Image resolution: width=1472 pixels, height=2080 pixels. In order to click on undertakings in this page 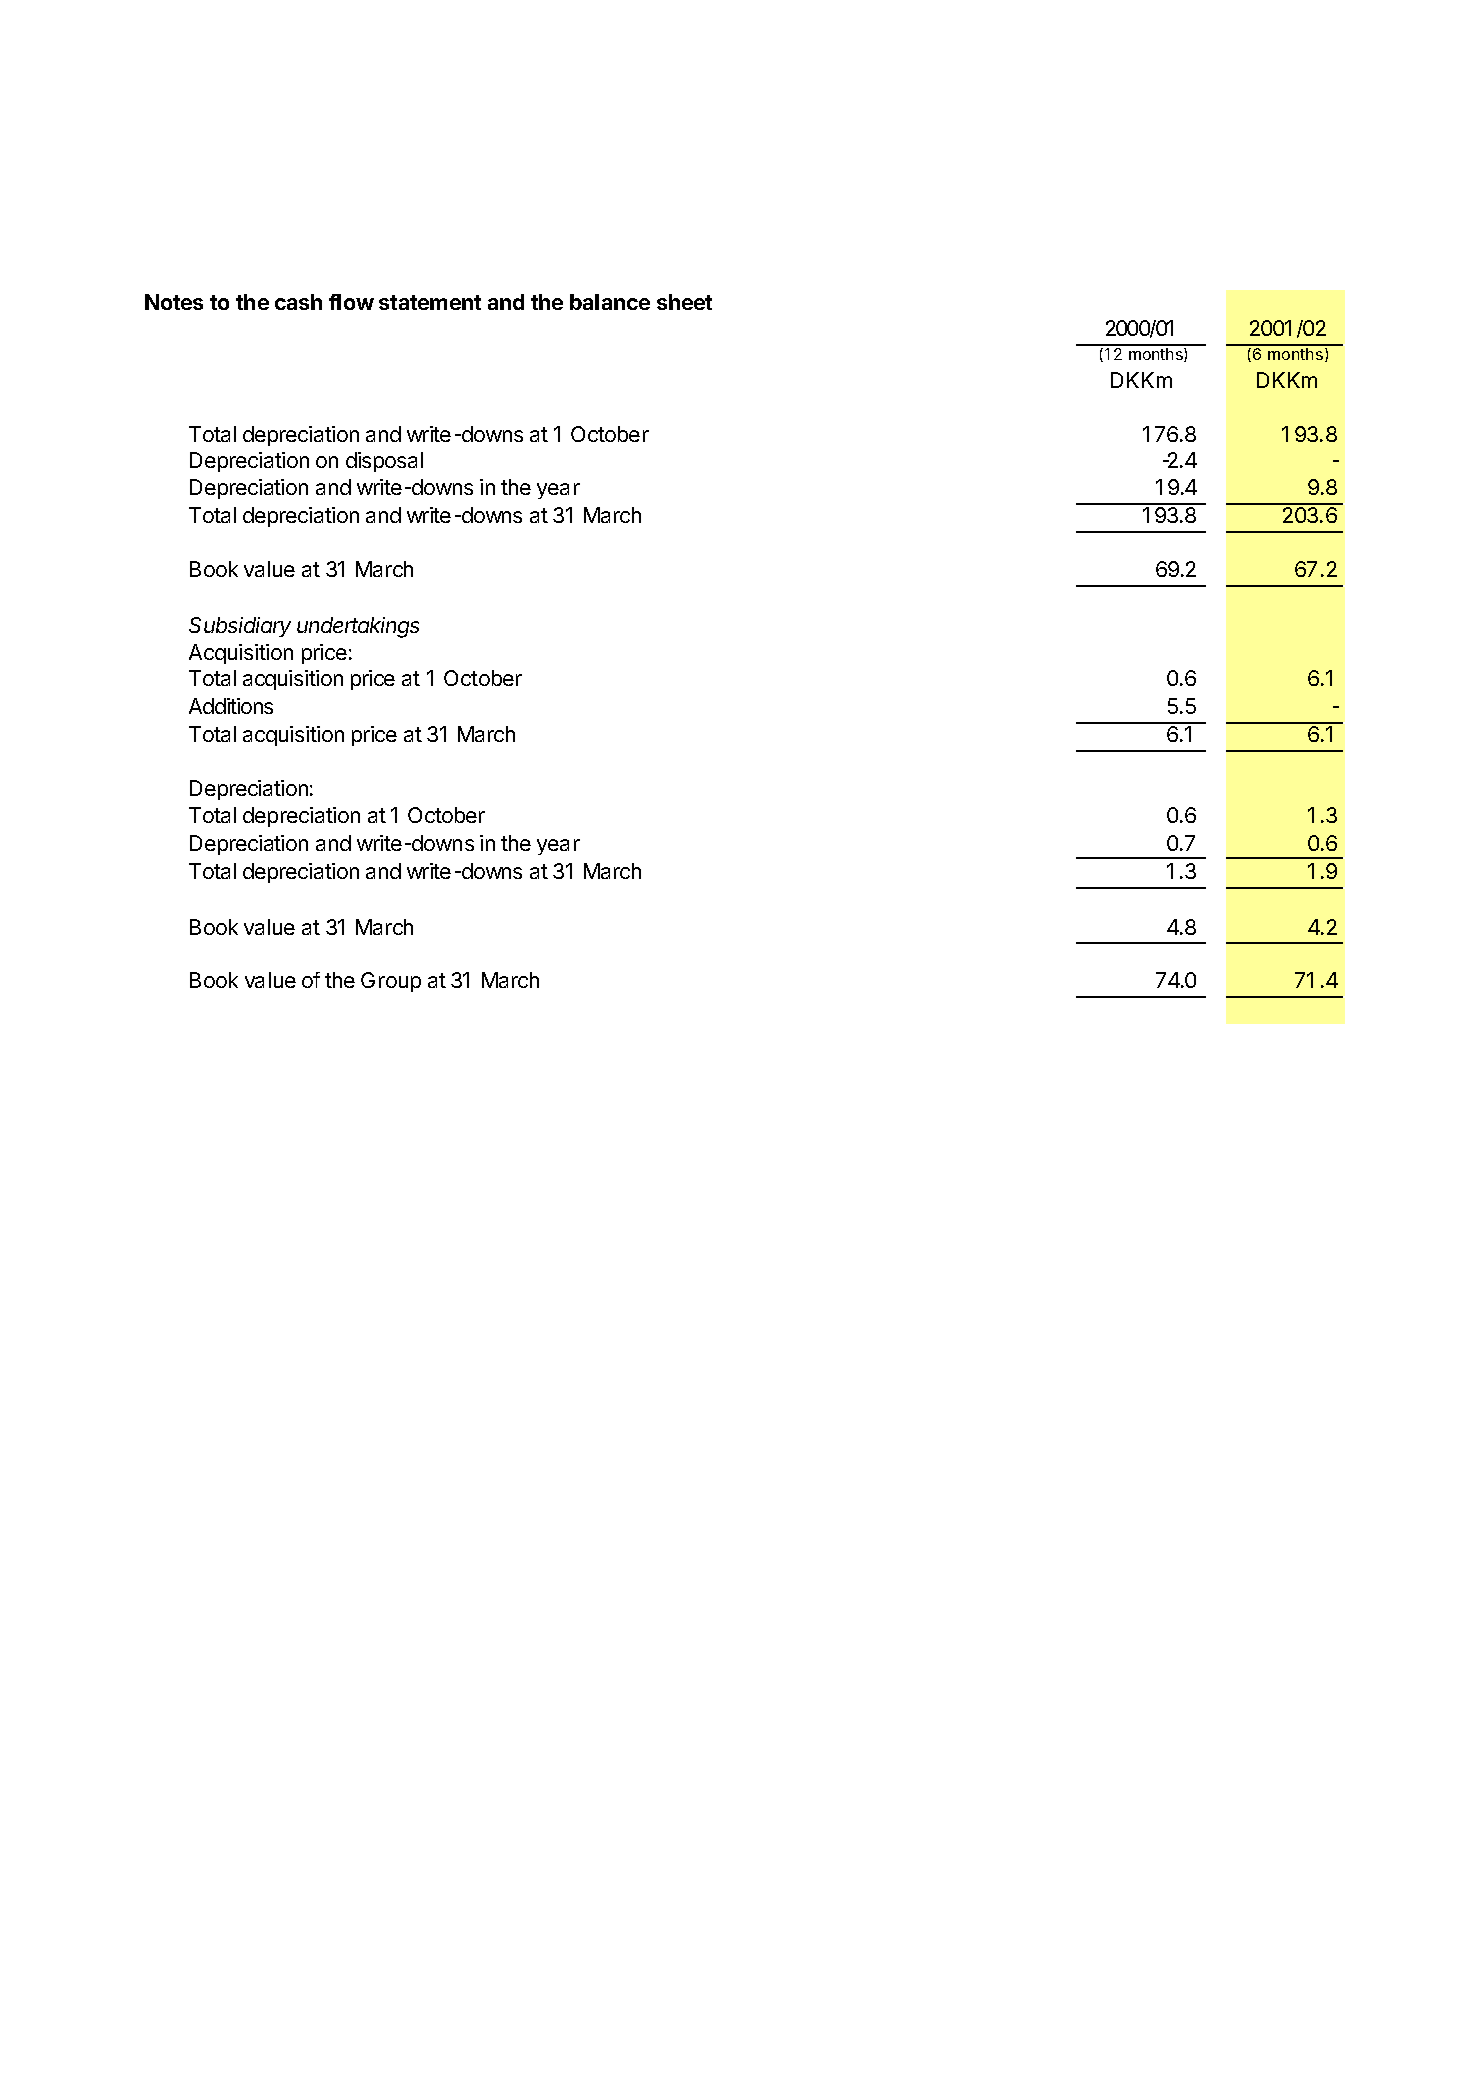, I will do `click(358, 627)`.
